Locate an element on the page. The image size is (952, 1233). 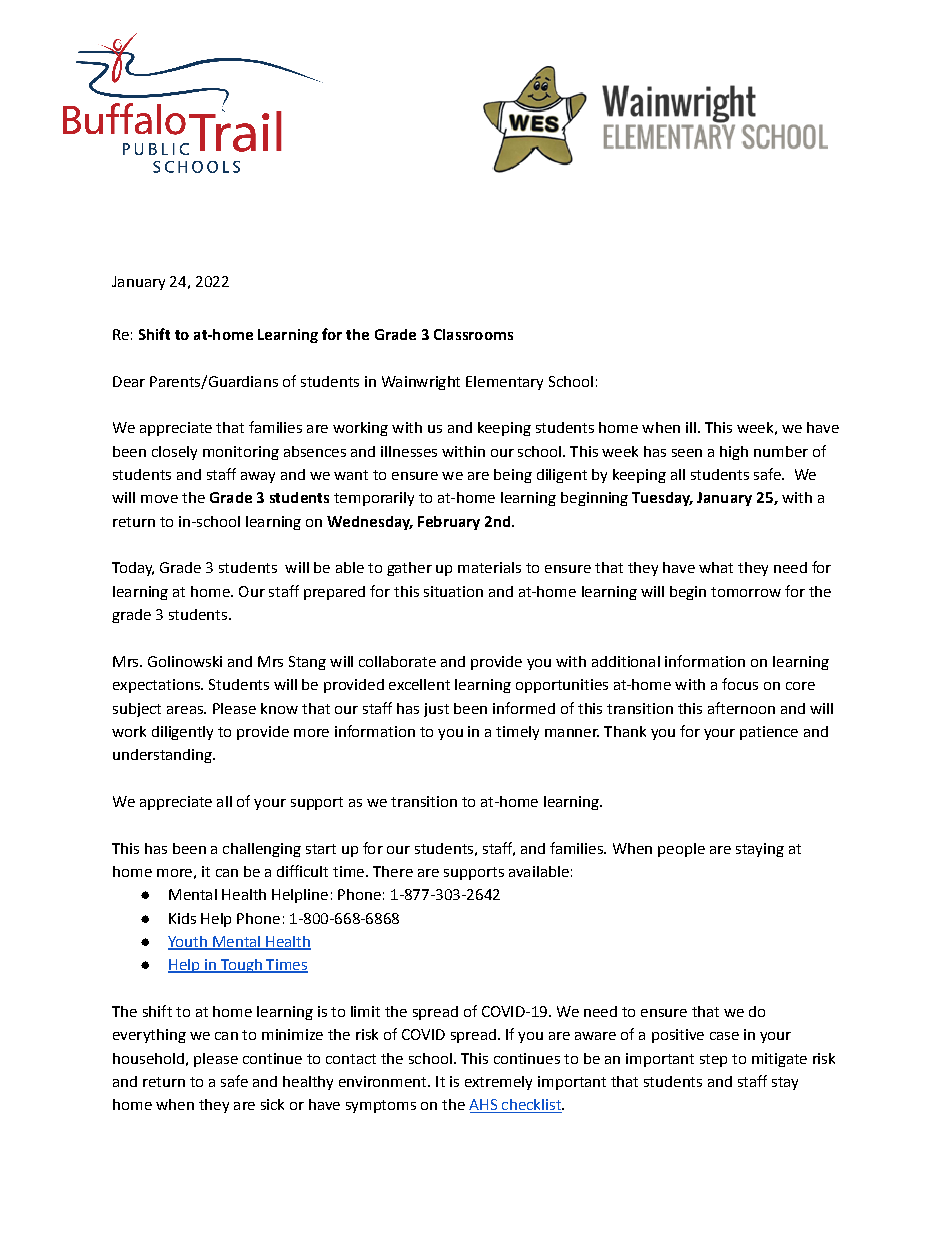
Classrooms is located at coordinates (473, 334).
